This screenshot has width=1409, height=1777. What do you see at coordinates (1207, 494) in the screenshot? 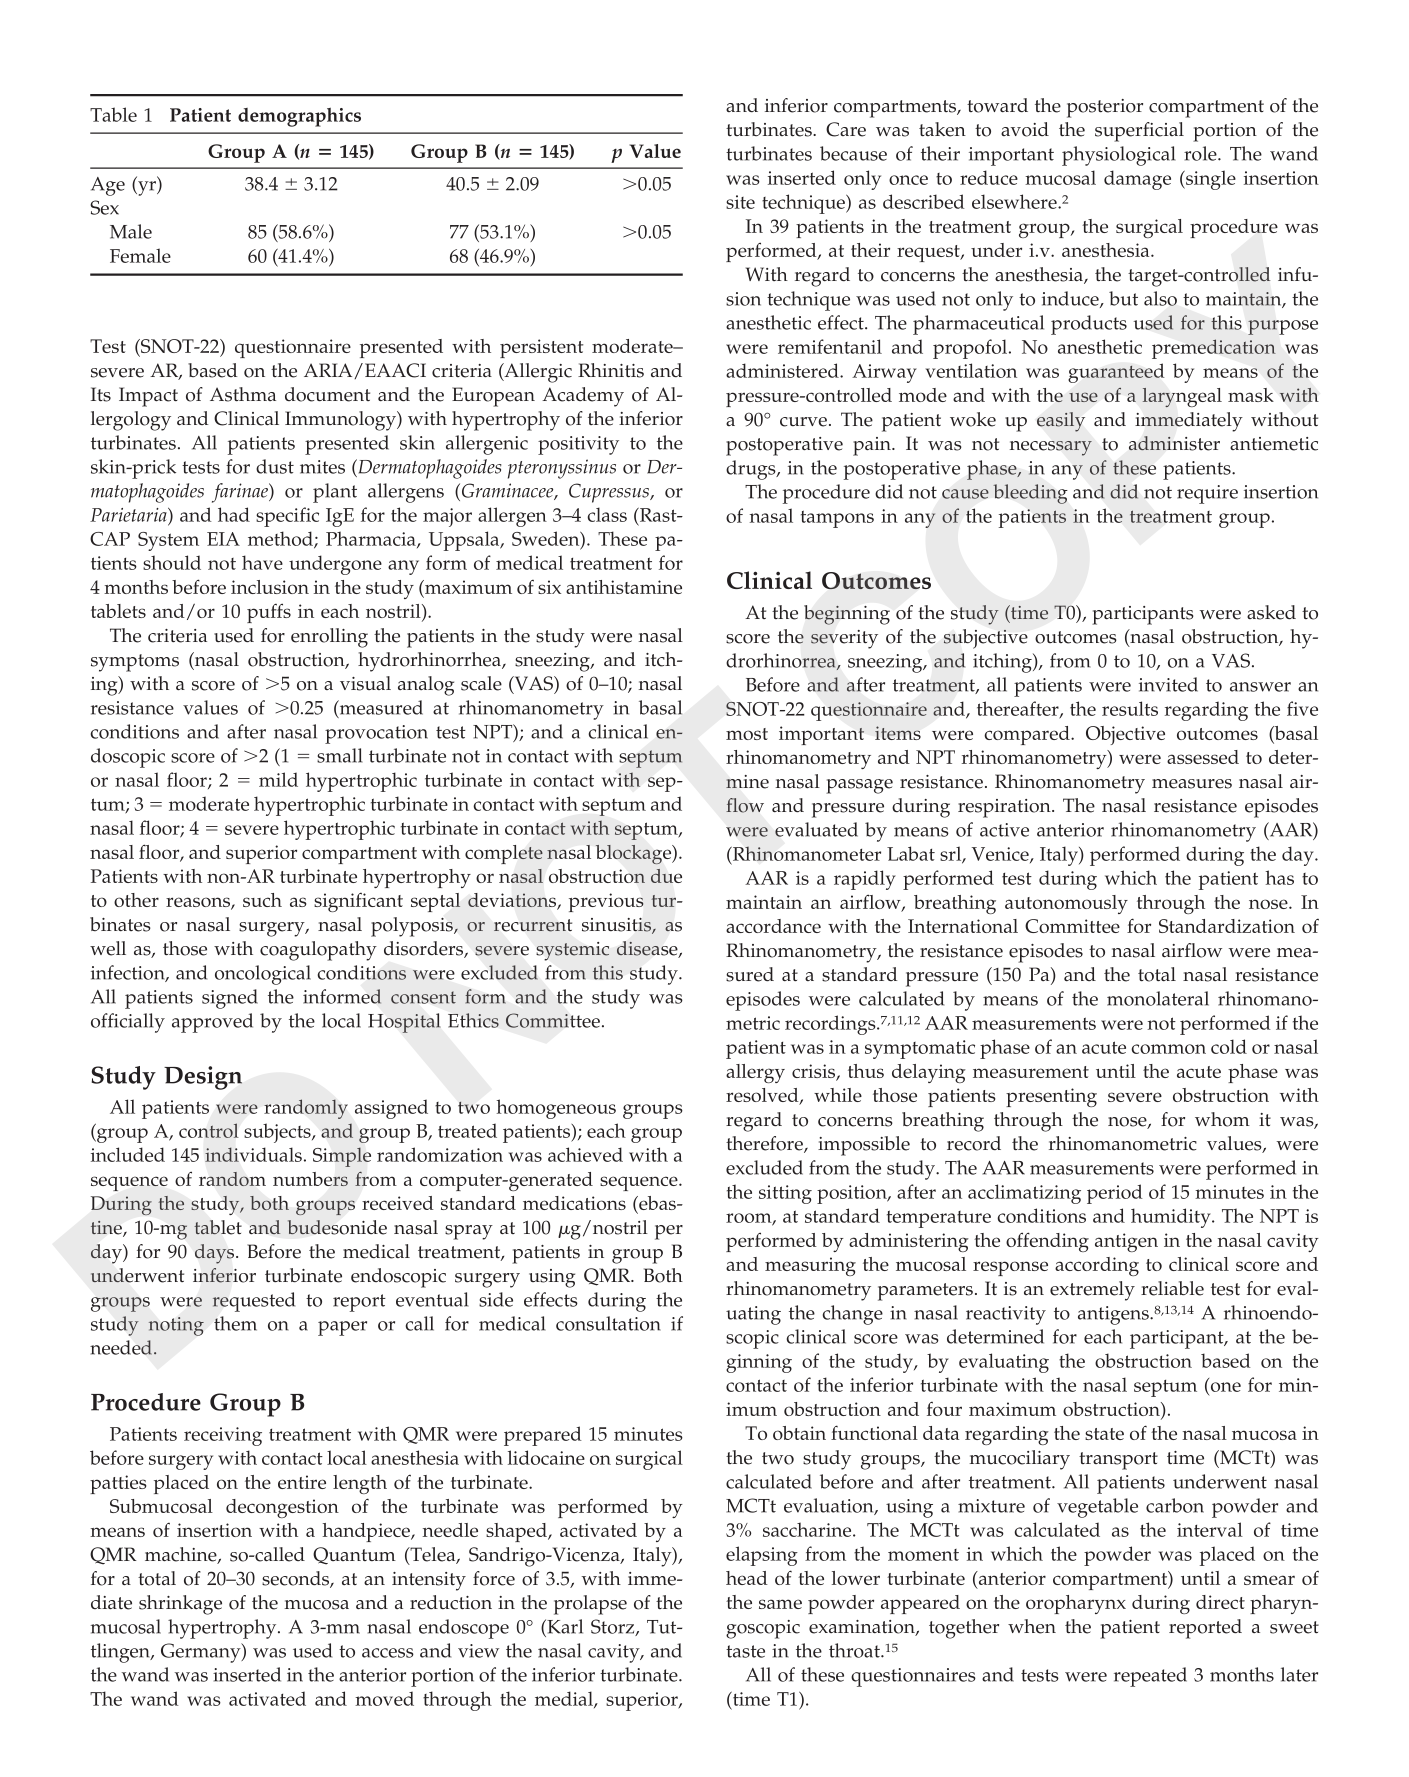
I see `require` at bounding box center [1207, 494].
